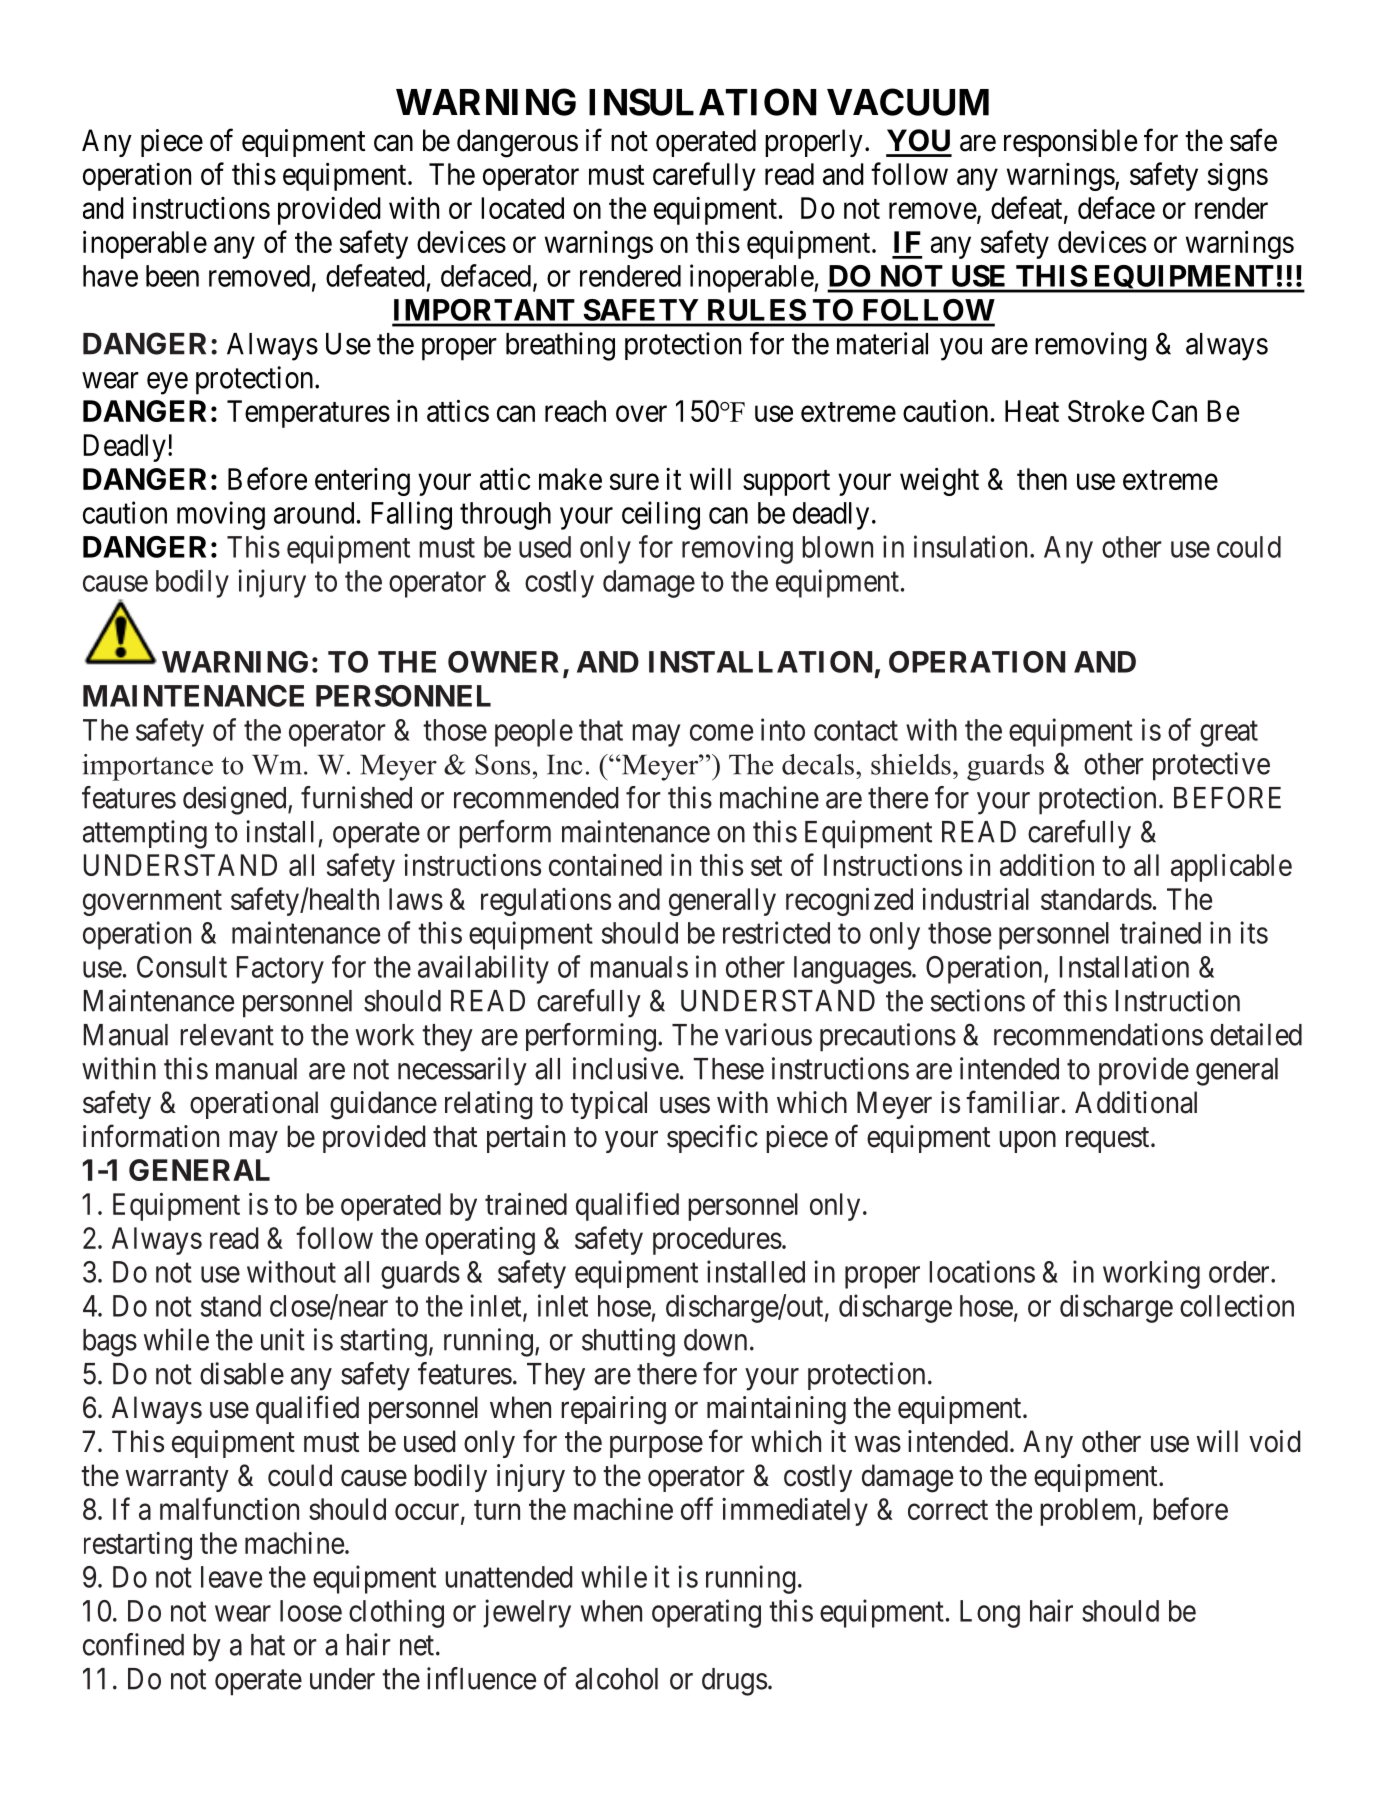 This image has width=1387, height=1795. I want to click on loose, so click(311, 1611).
